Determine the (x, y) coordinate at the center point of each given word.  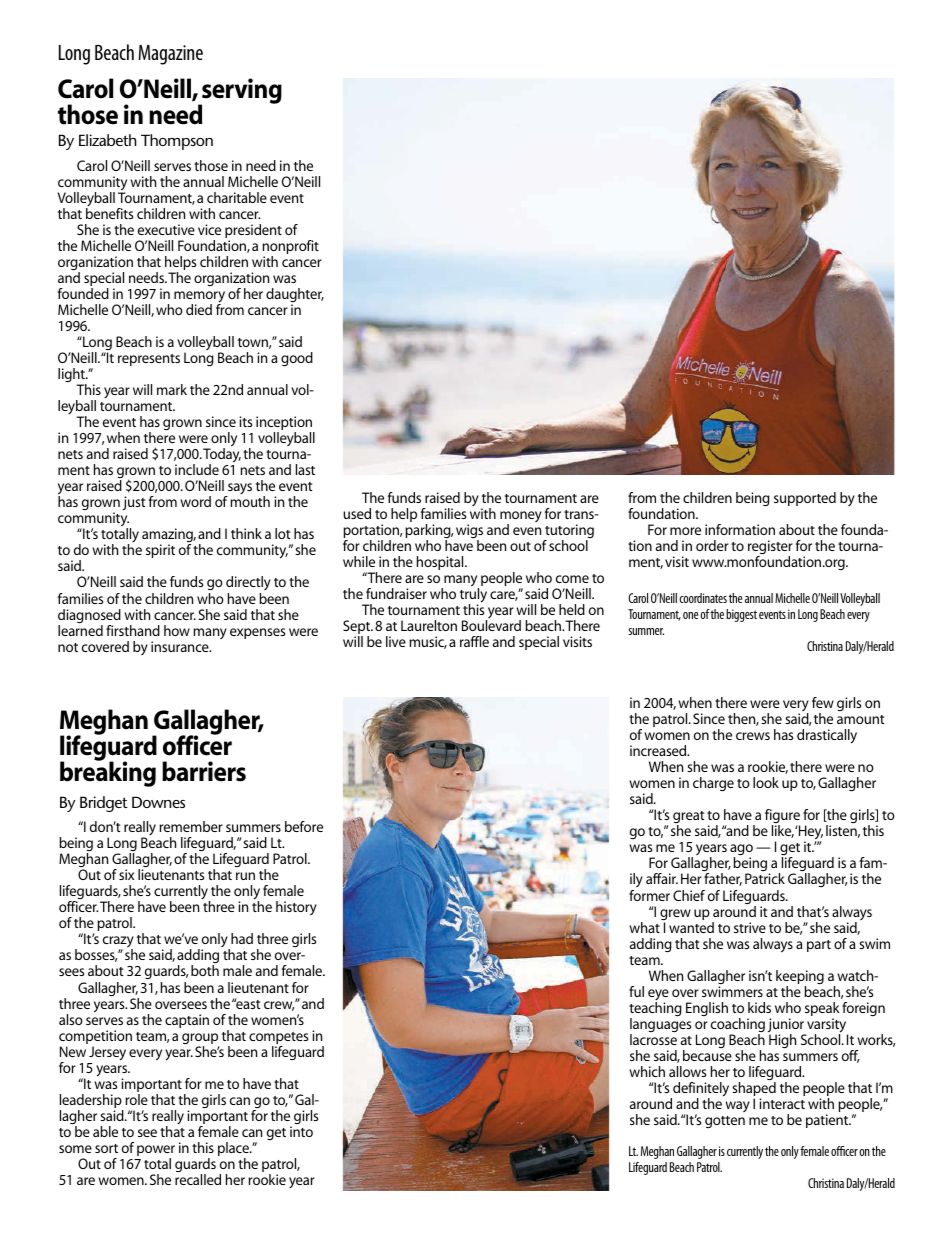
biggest (741, 615)
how (177, 630)
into (301, 1131)
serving (241, 92)
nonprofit (290, 248)
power (156, 1152)
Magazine (170, 55)
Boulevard (491, 625)
